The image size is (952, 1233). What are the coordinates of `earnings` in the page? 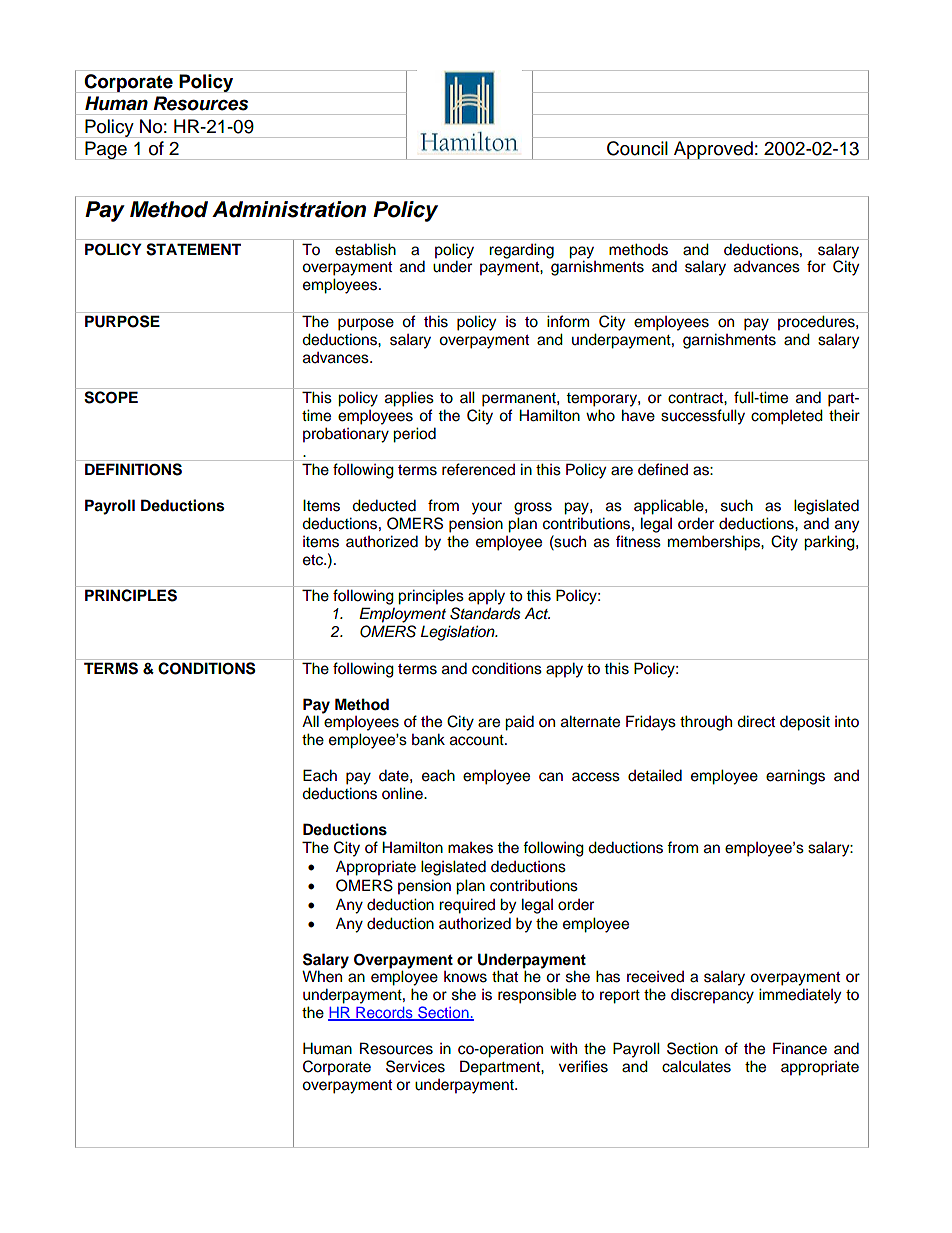 It's located at (795, 777).
